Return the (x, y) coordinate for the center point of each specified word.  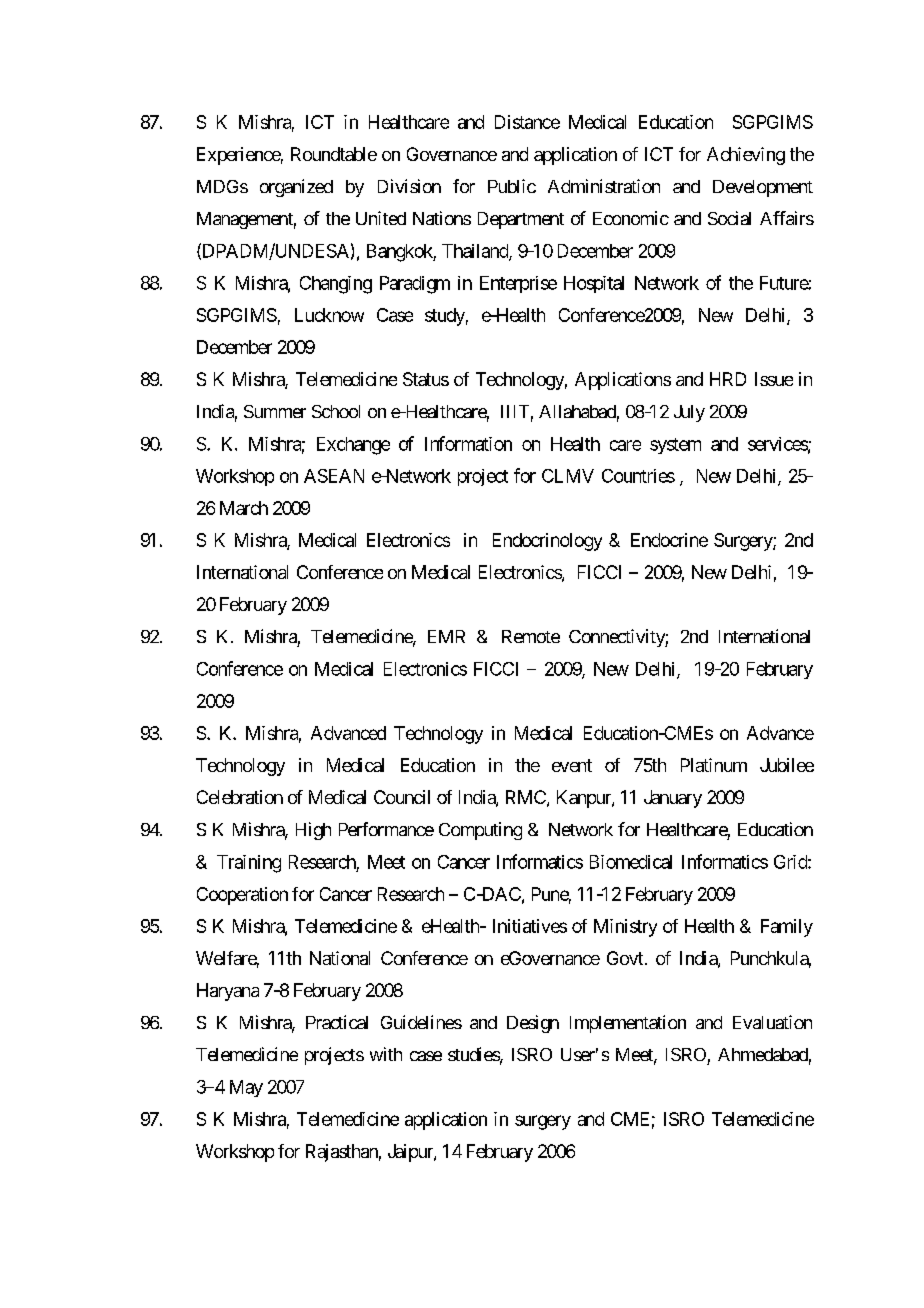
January (673, 799)
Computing (480, 831)
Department (521, 220)
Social (729, 218)
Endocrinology (547, 542)
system (675, 446)
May (246, 1088)
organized (296, 188)
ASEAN (334, 476)
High (313, 831)
